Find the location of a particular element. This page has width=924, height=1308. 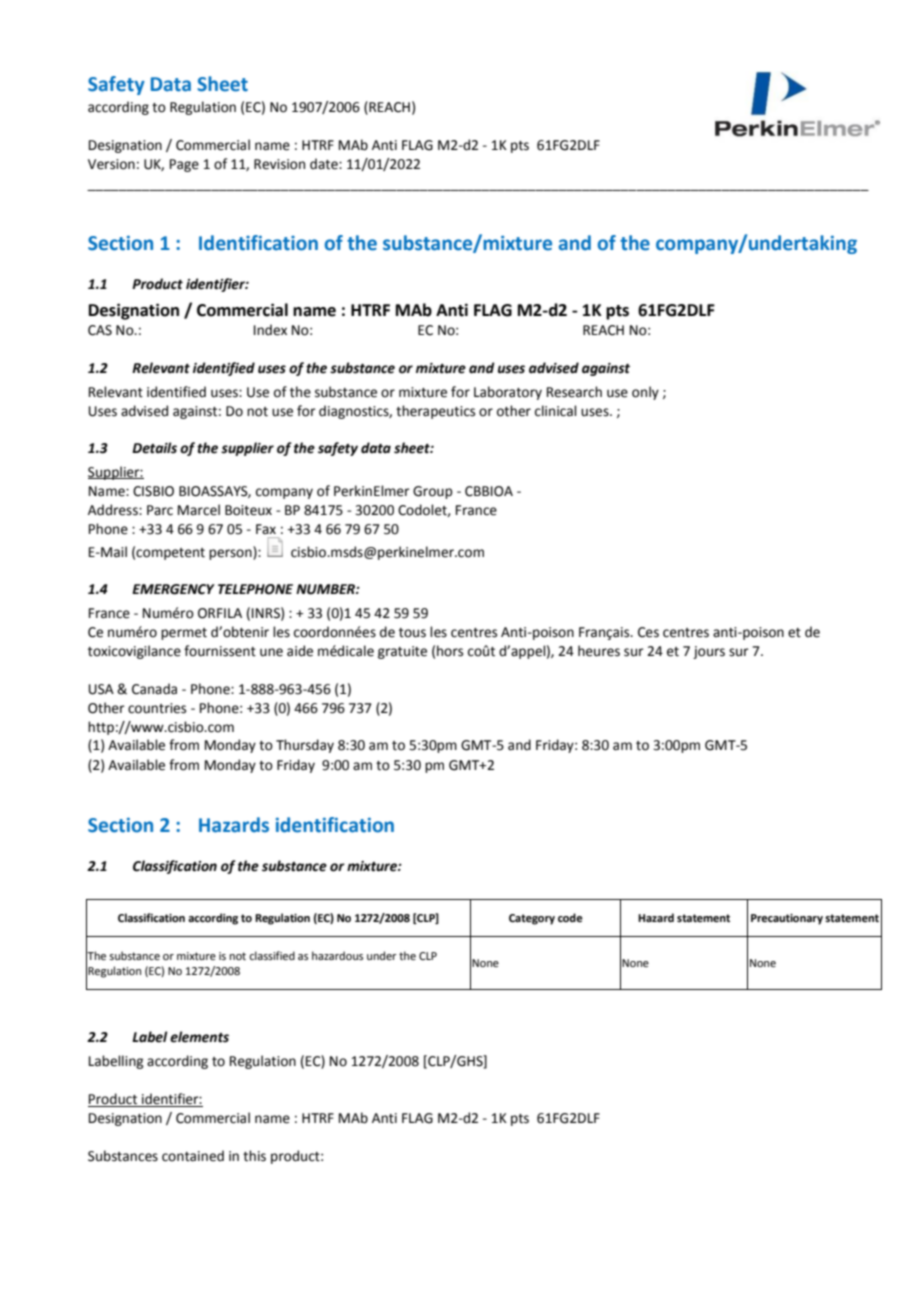

Page is located at coordinates (184, 165).
